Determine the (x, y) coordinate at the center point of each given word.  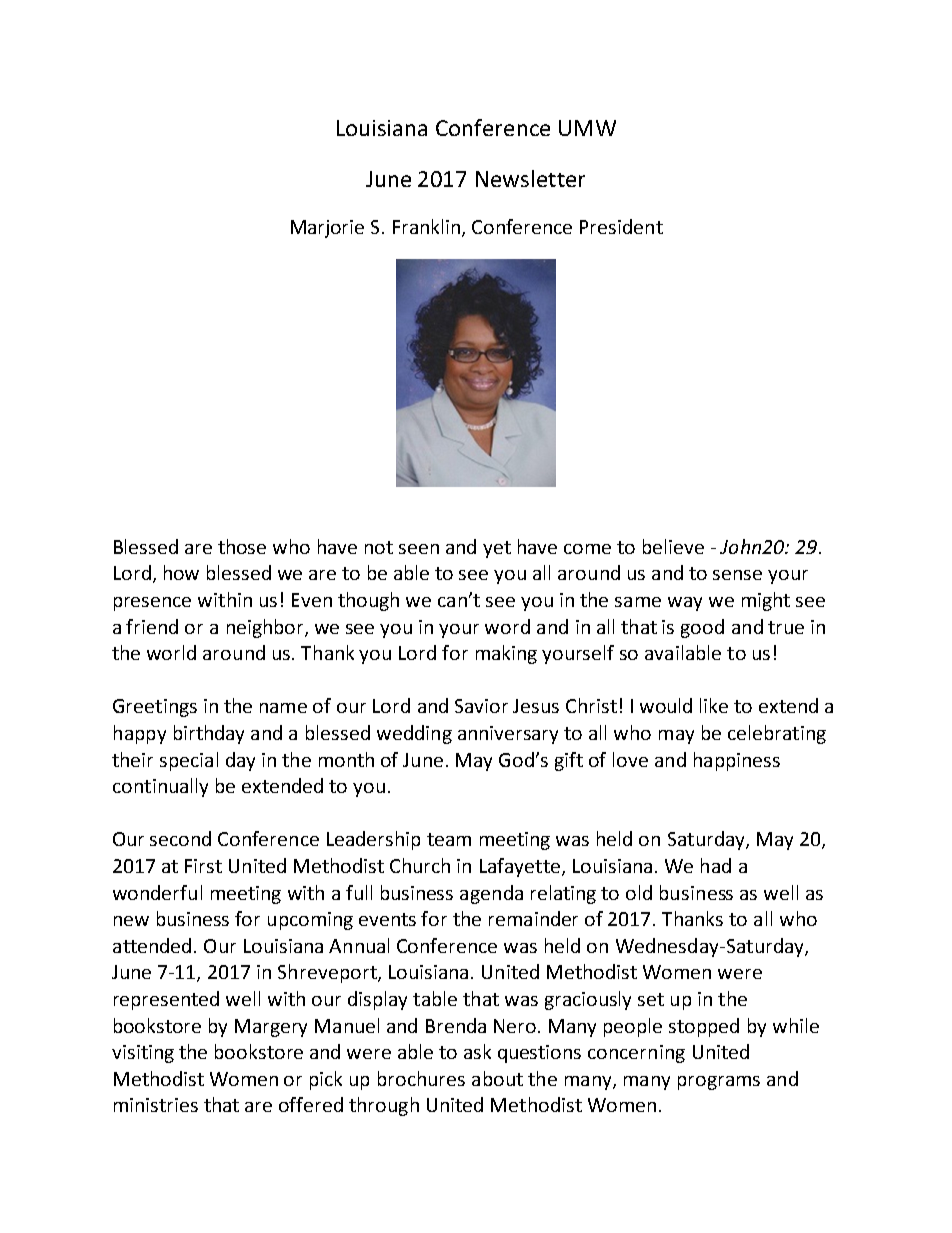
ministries (156, 1105)
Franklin (428, 228)
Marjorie (327, 229)
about (497, 1078)
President (621, 226)
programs (719, 1083)
